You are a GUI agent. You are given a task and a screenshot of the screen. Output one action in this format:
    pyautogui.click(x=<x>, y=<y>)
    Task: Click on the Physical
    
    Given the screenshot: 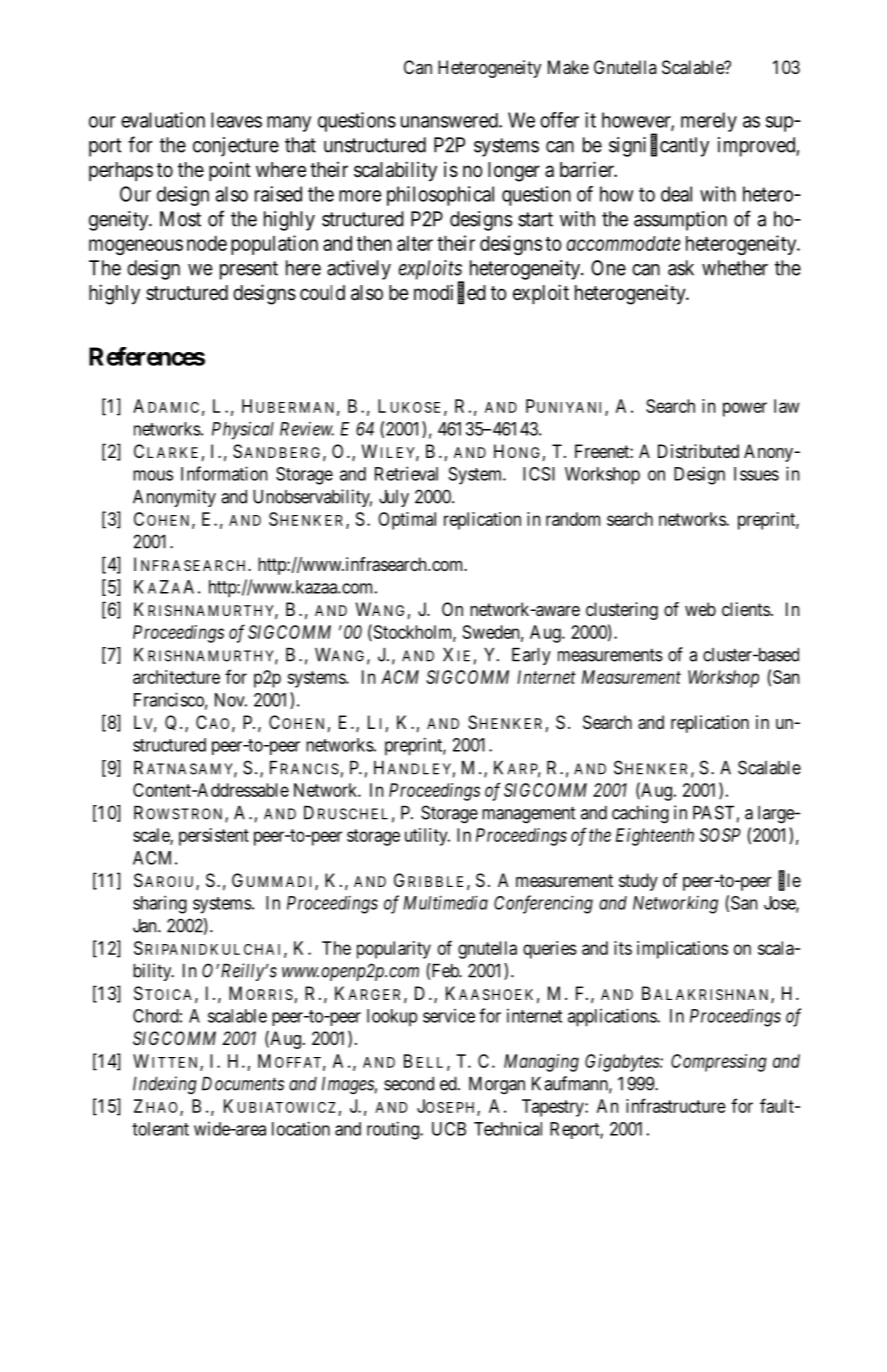 What is the action you would take?
    pyautogui.click(x=243, y=430)
